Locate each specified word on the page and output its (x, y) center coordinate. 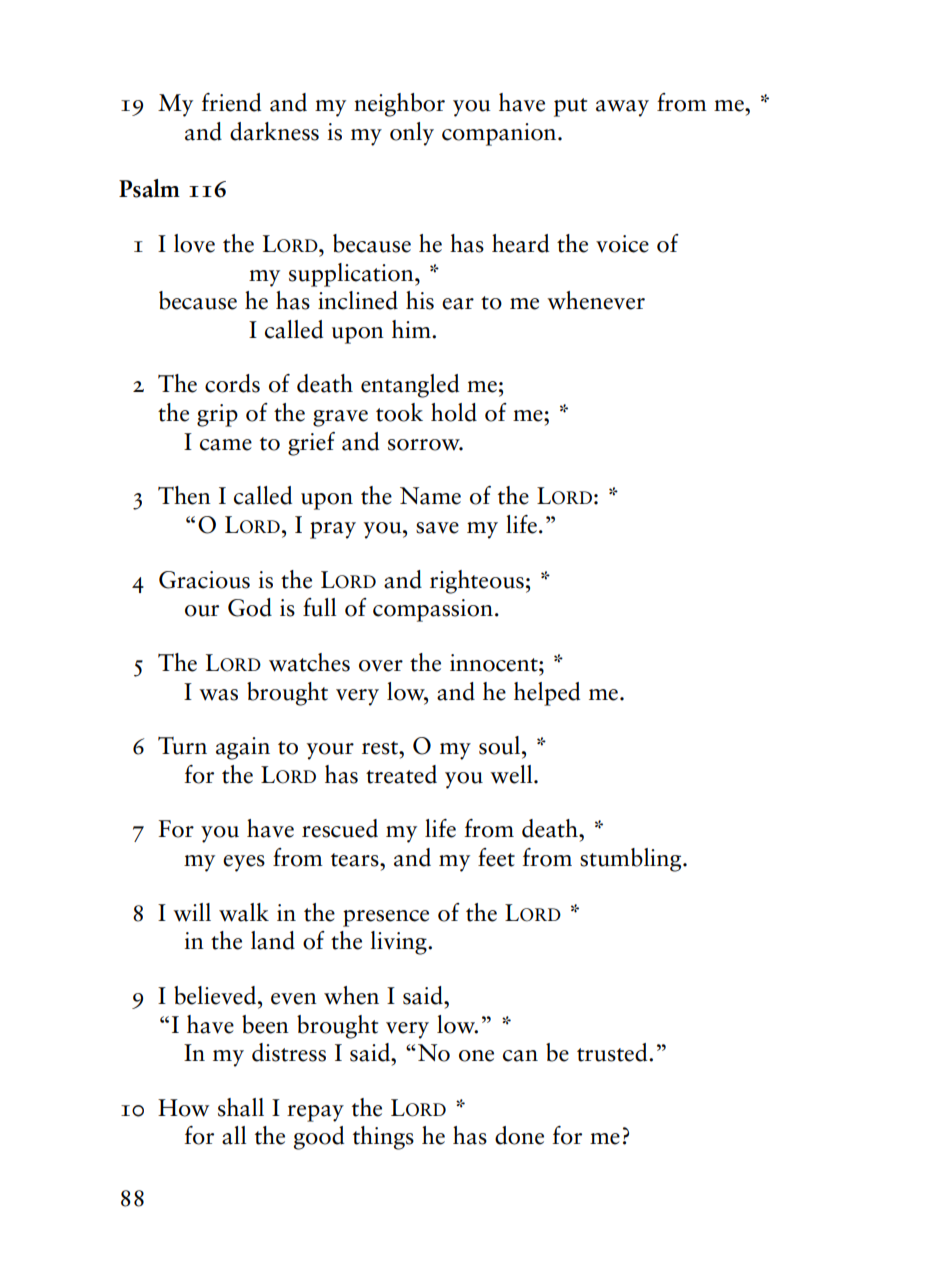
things (383, 1138)
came (226, 445)
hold (454, 412)
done (519, 1135)
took (399, 412)
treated (401, 774)
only (412, 134)
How (183, 1108)
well (512, 774)
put (570, 107)
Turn (182, 746)
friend (231, 102)
